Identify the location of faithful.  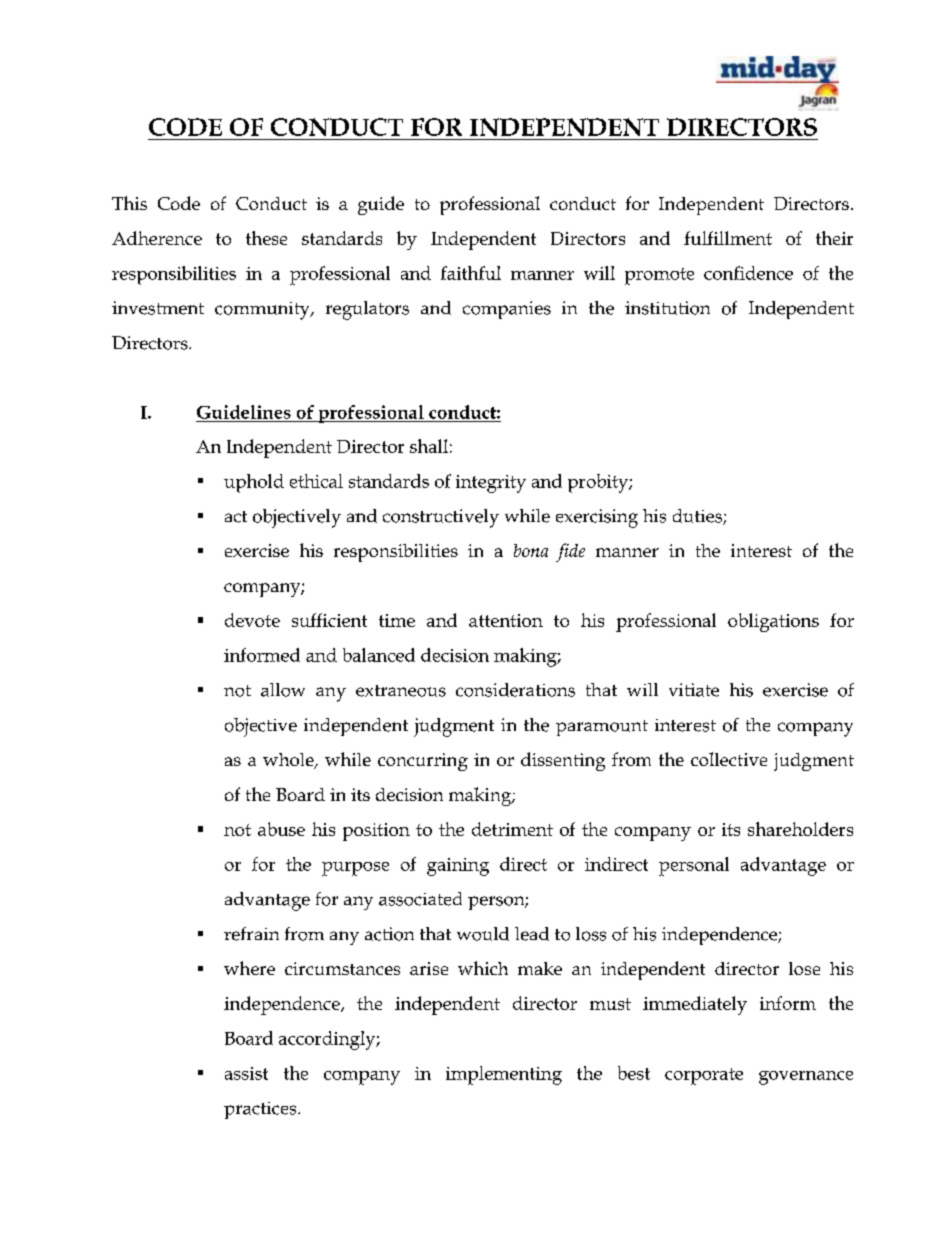
(471, 273).
